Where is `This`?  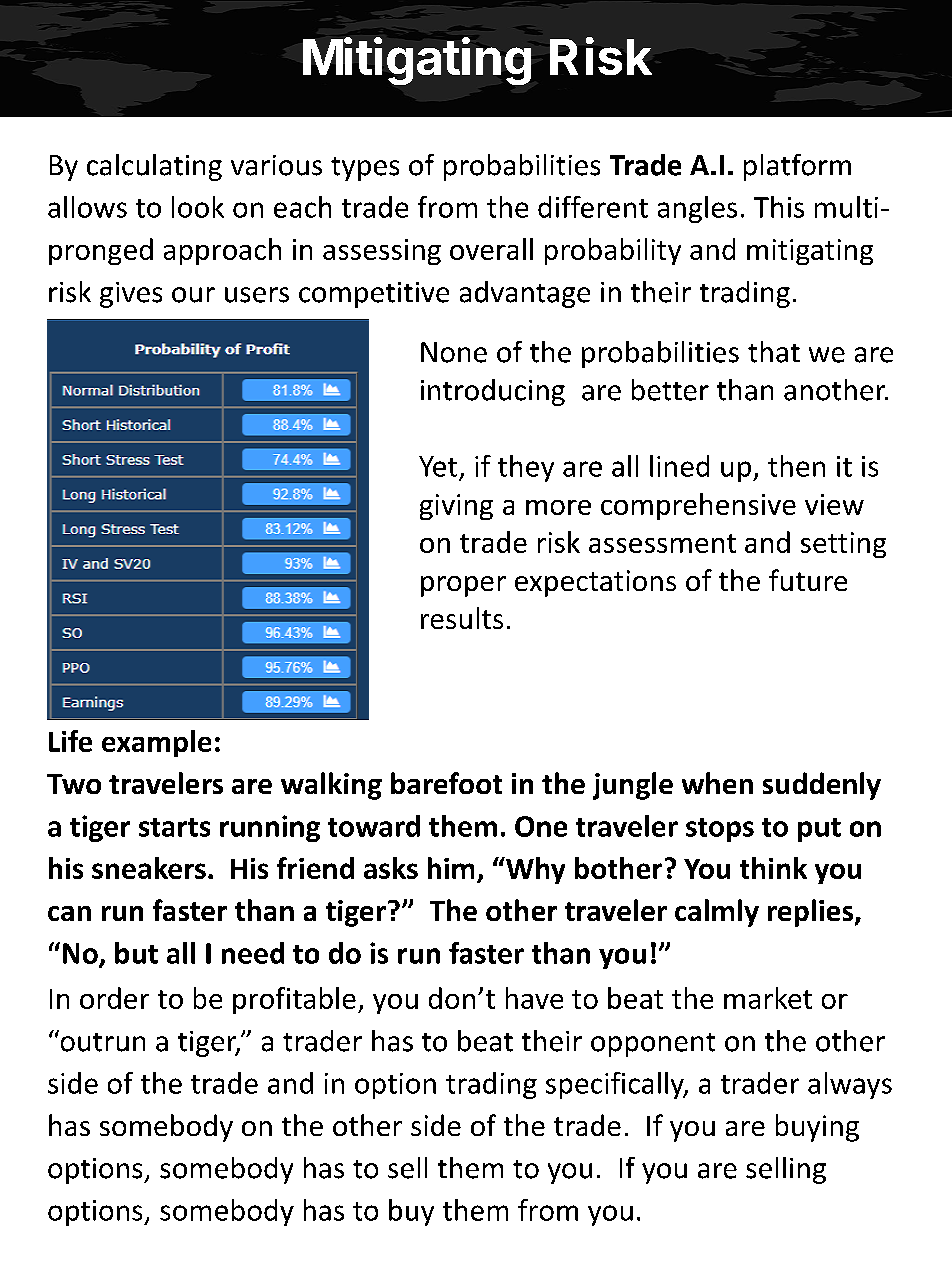 This is located at coordinates (779, 207).
